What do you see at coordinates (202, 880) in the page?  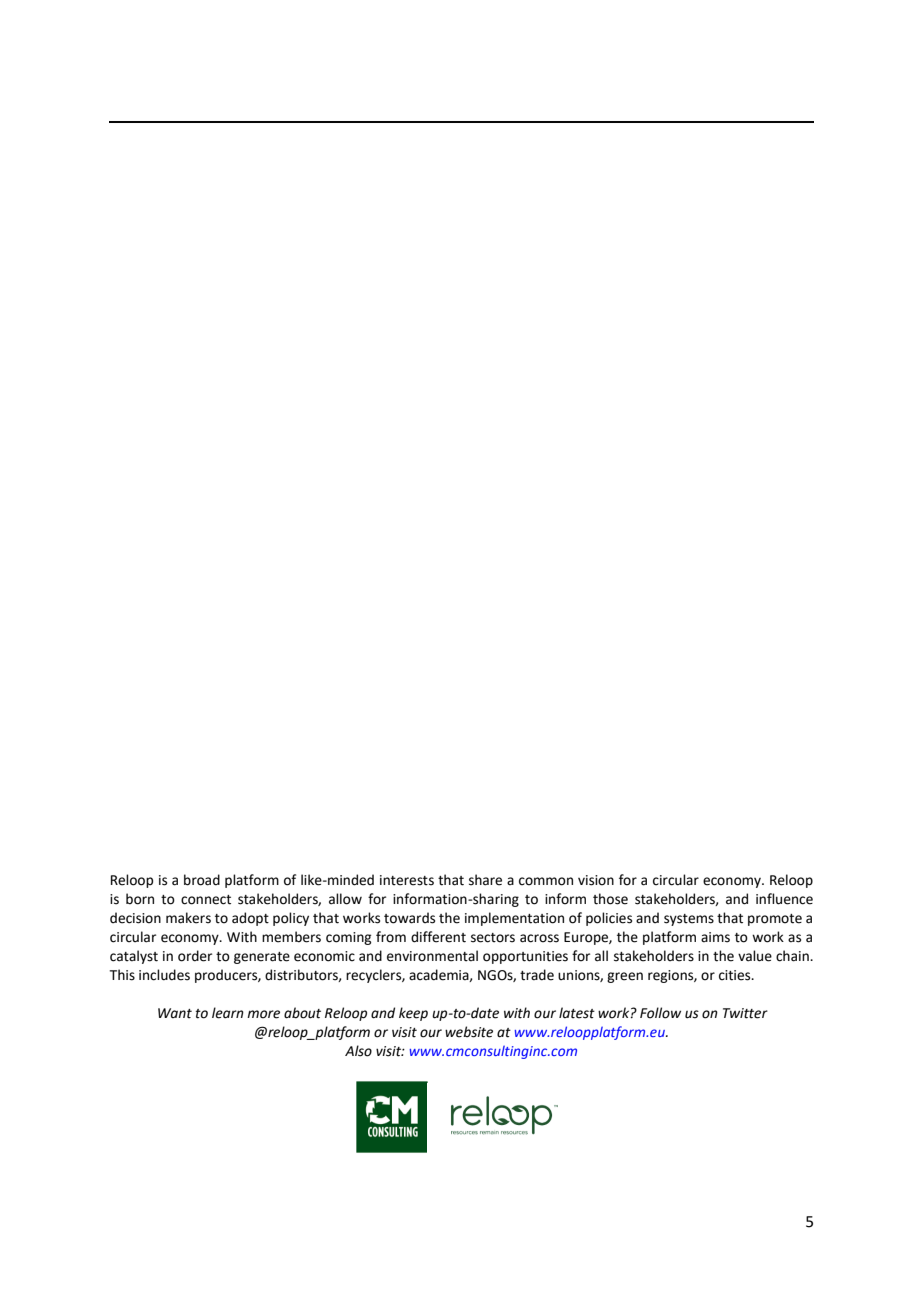 I see `broad` at bounding box center [202, 880].
